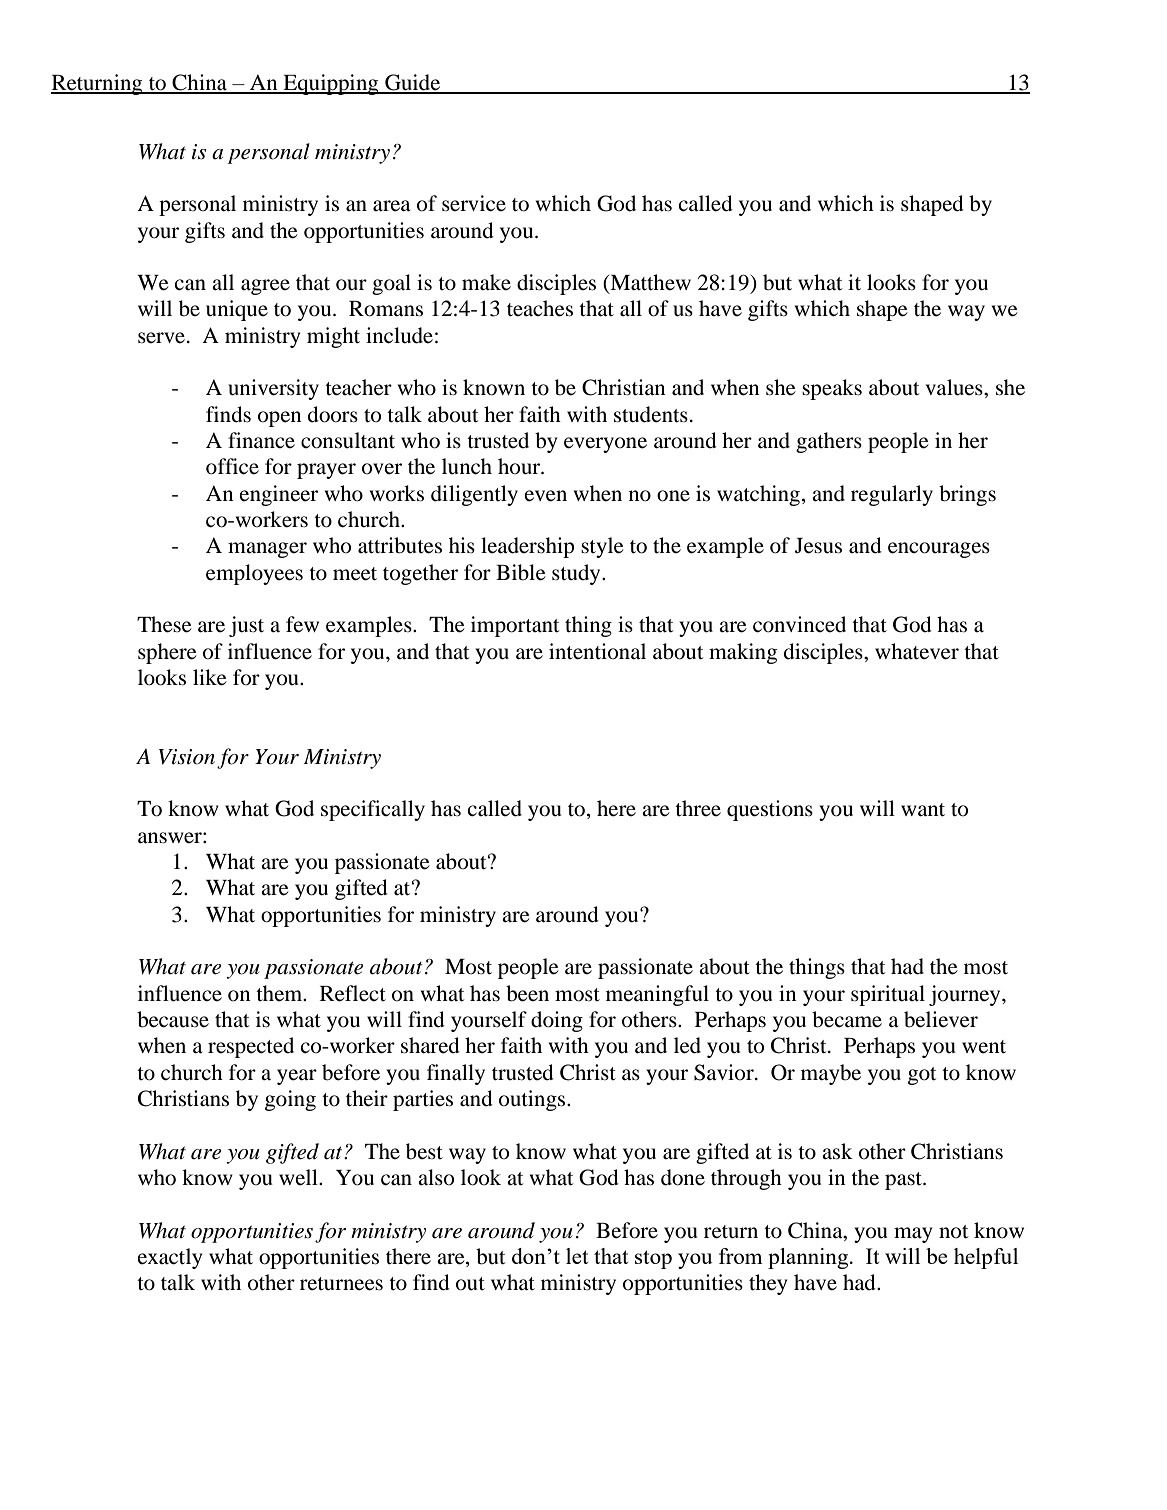 The width and height of the screenshot is (1167, 1510). What do you see at coordinates (953, 1232) in the screenshot?
I see `not` at bounding box center [953, 1232].
